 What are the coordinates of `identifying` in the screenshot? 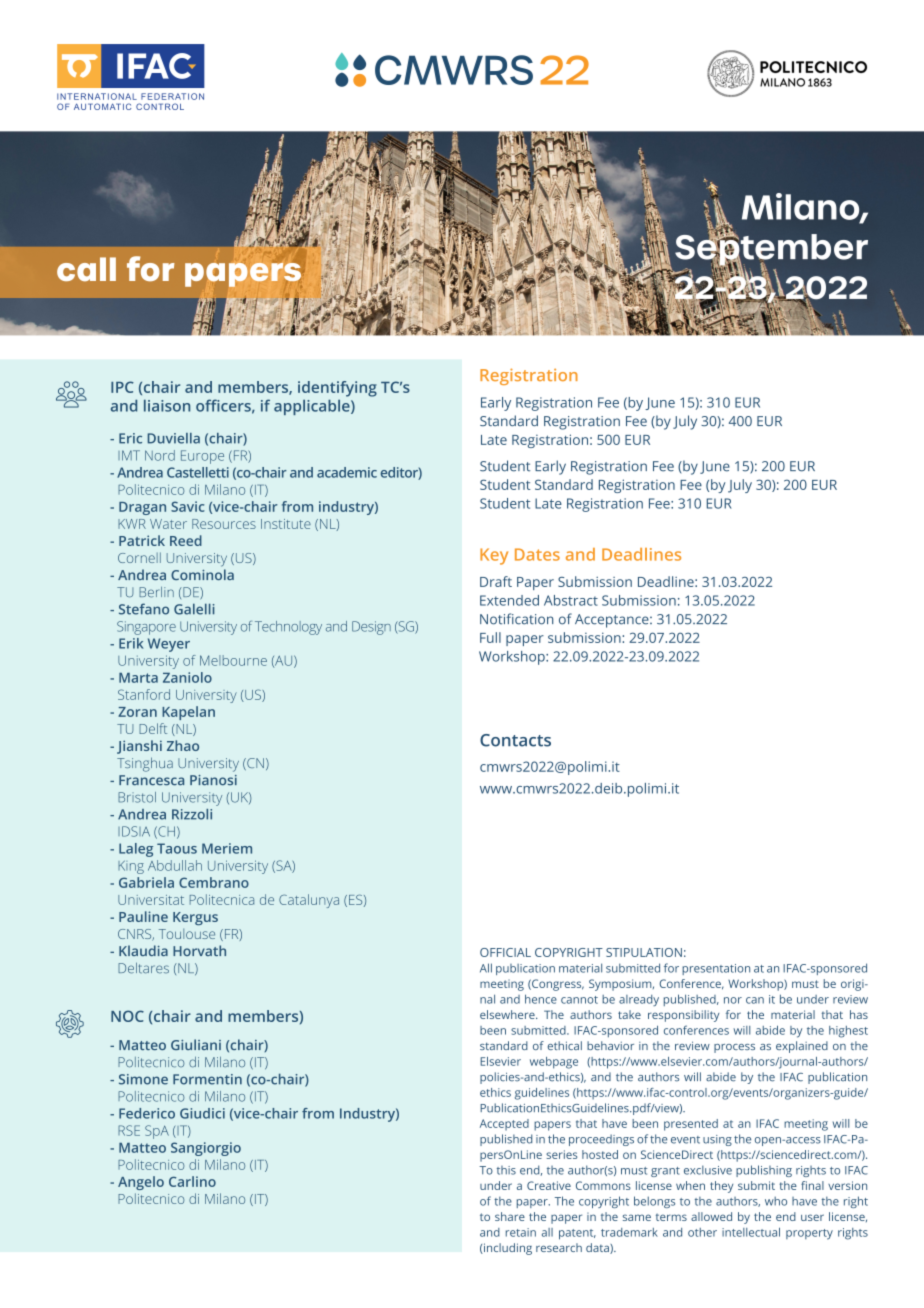 It's located at (337, 389).
